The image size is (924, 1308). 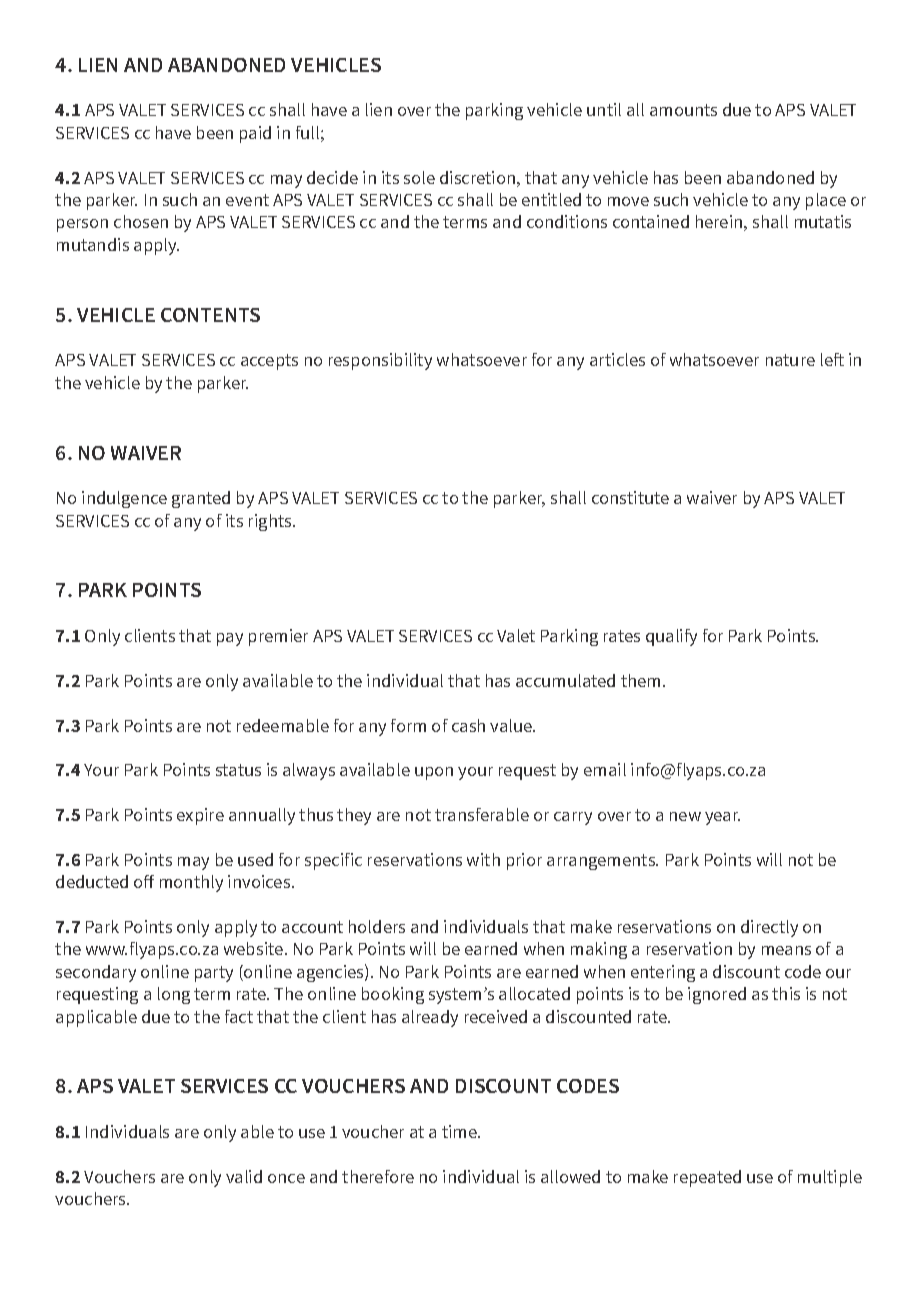 I want to click on upon, so click(x=434, y=773).
